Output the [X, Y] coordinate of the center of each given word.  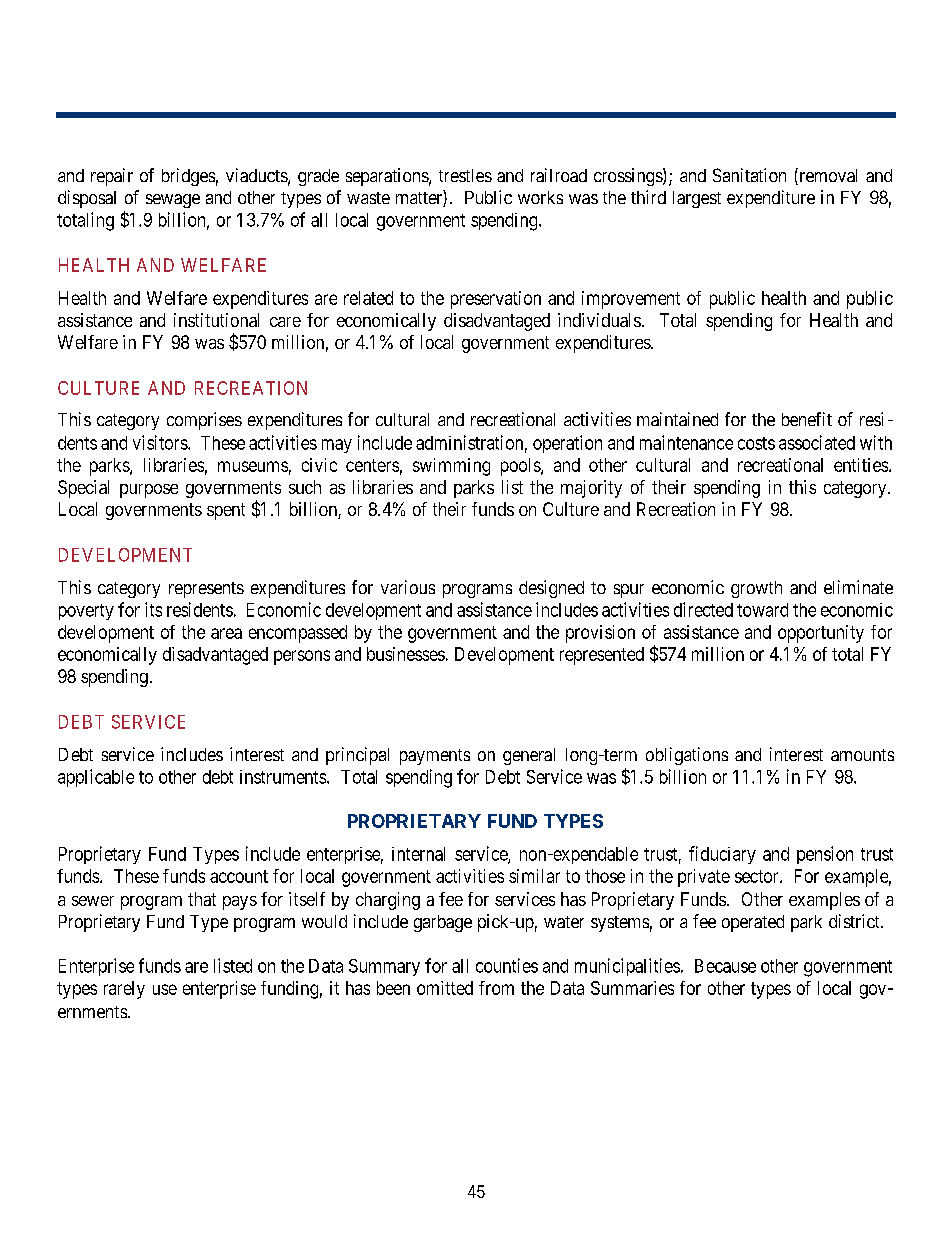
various [408, 587]
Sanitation [749, 175]
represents [206, 590]
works [540, 197]
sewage [173, 201]
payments [435, 757]
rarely [124, 990]
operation [567, 444]
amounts [862, 755]
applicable [96, 778]
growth [756, 589]
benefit [807, 419]
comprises [204, 421]
